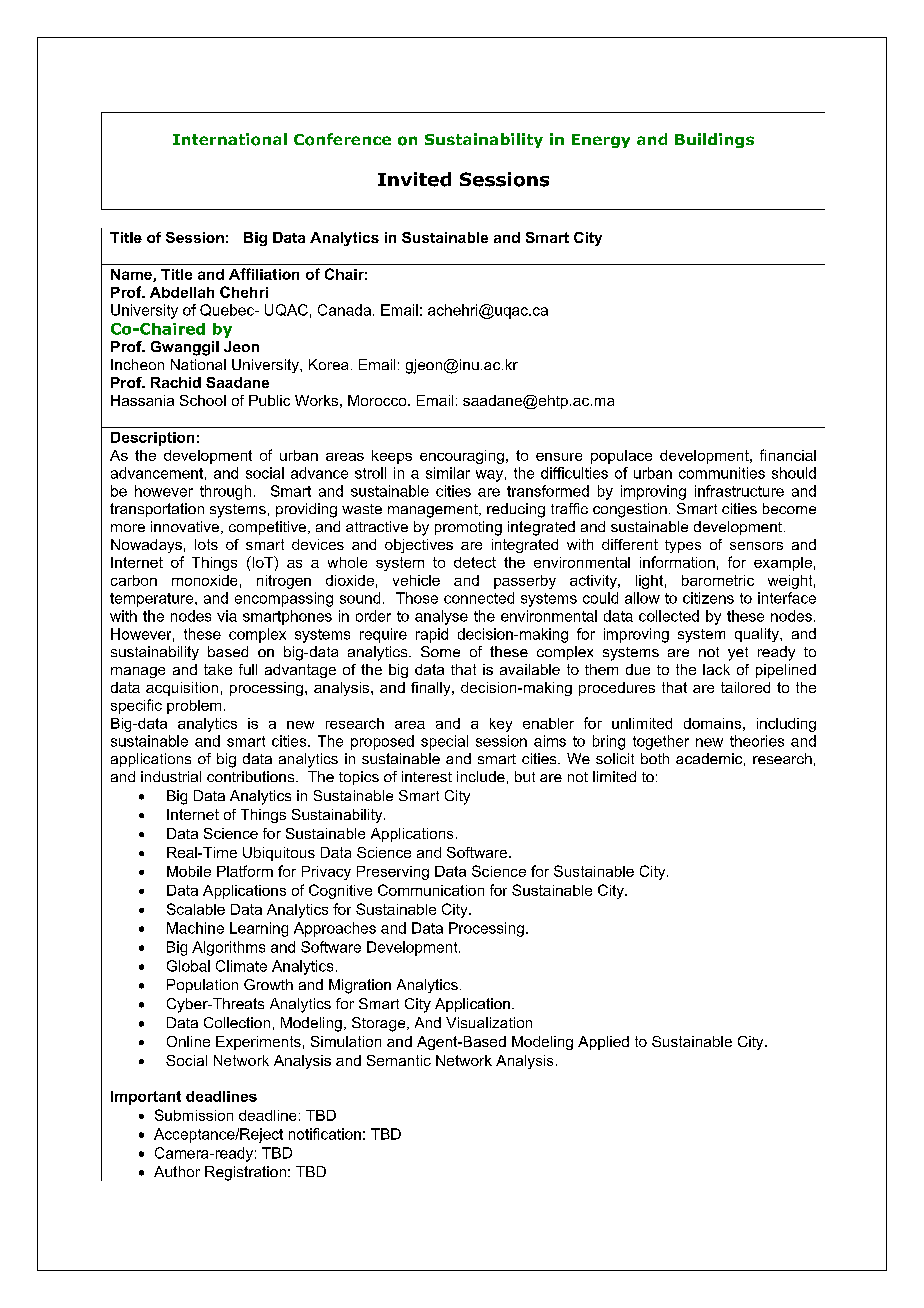  Describe the element at coordinates (714, 140) in the document. I see `Buildings` at that location.
